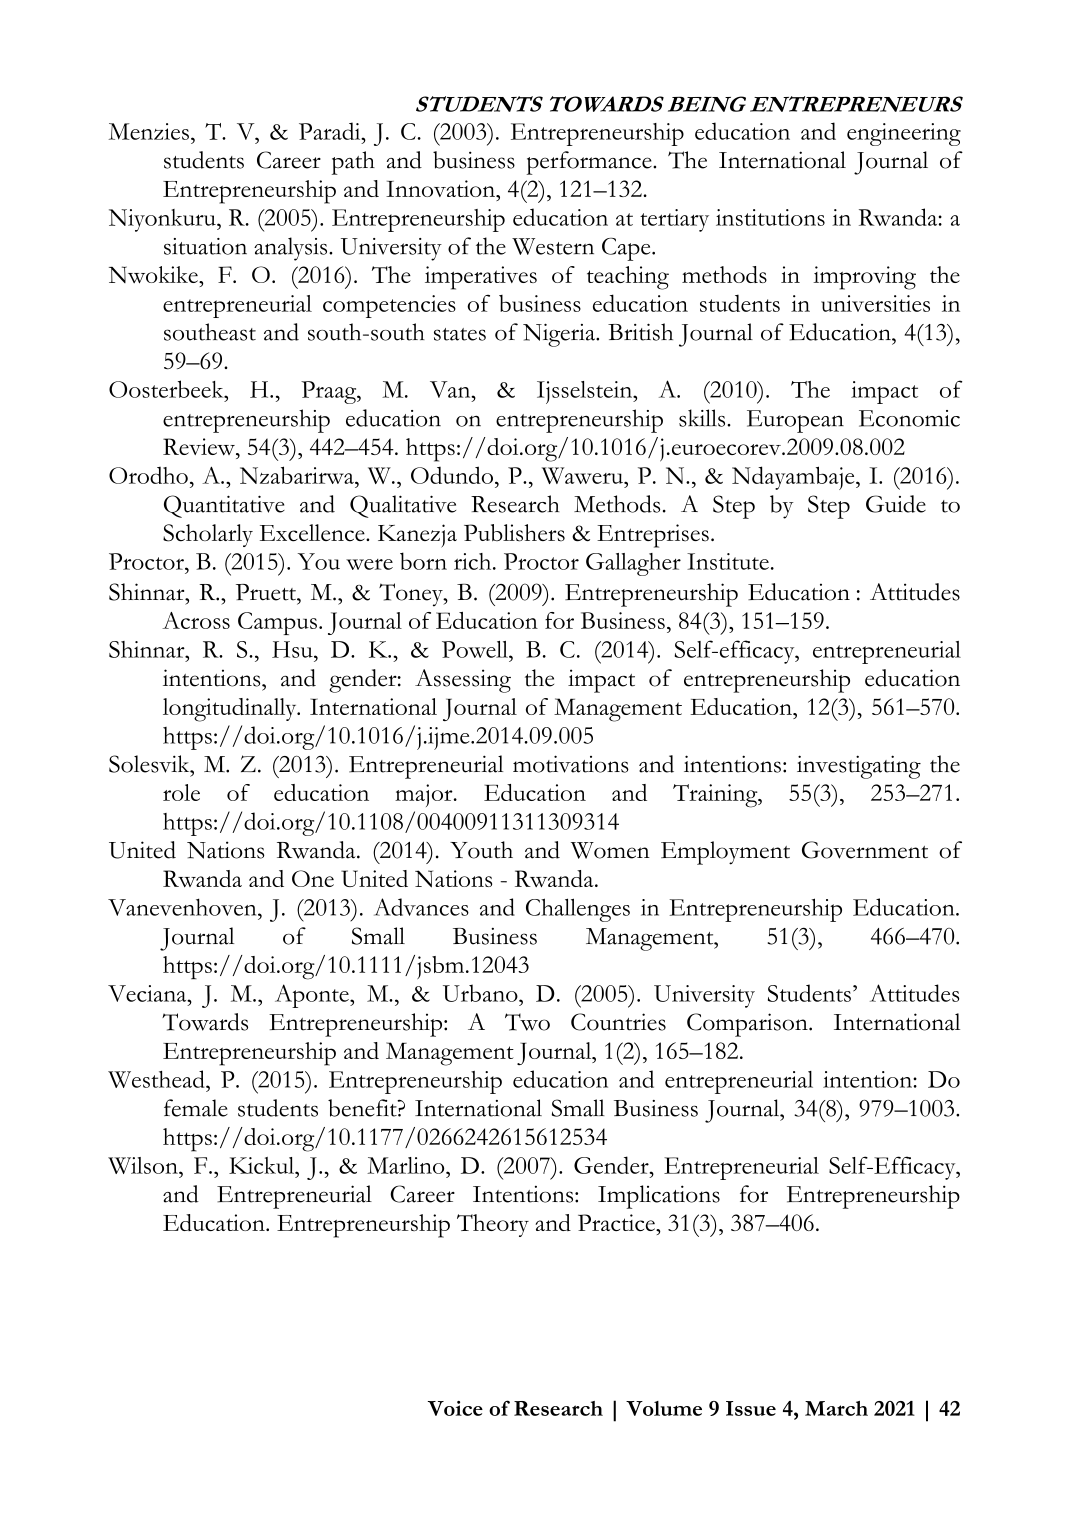 This document has width=1069, height=1517. Describe the element at coordinates (205, 246) in the document. I see `situation` at that location.
